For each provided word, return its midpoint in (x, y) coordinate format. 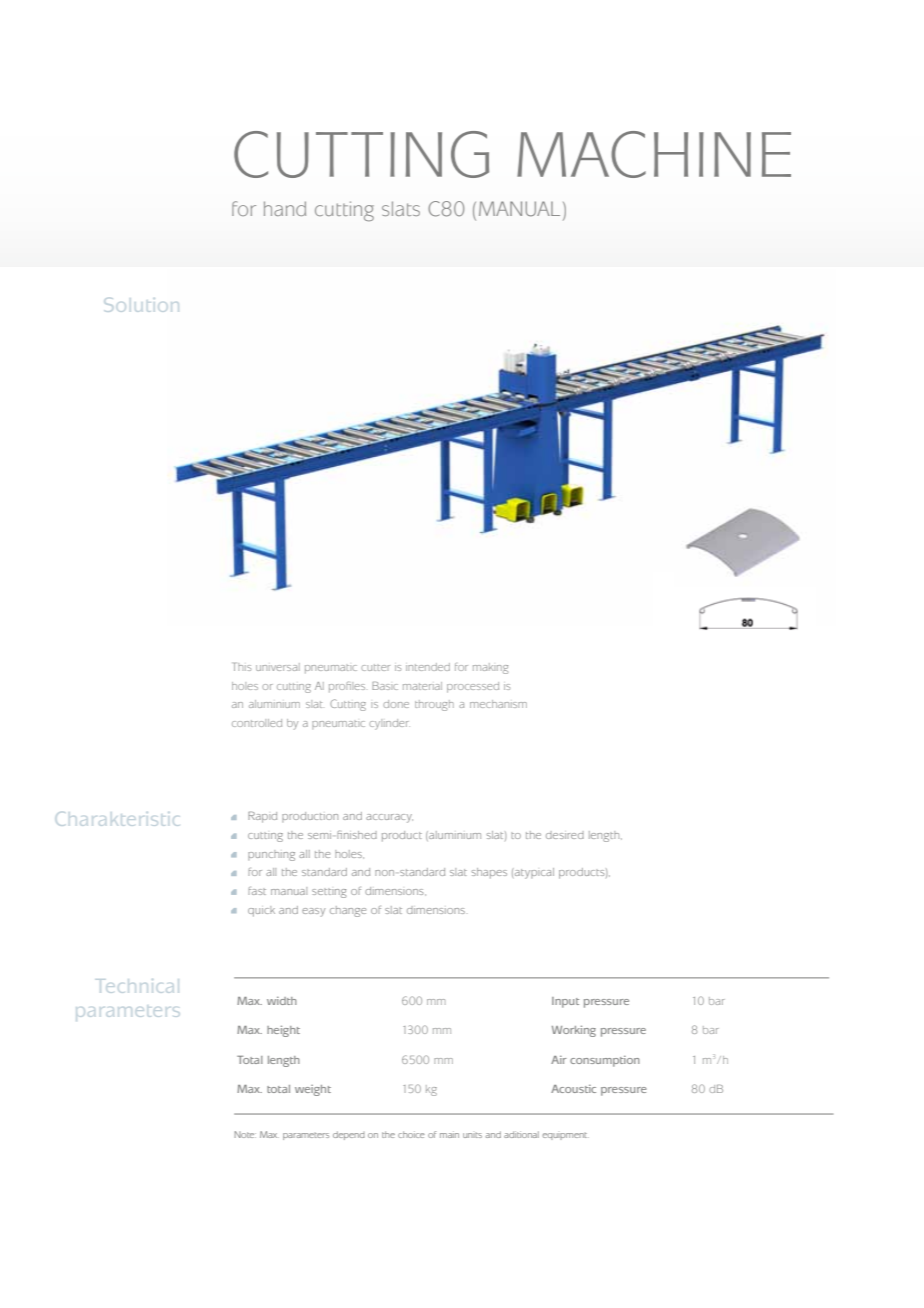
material (422, 686)
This (242, 667)
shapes (489, 873)
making (490, 668)
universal (278, 667)
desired (565, 835)
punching (271, 855)
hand (285, 208)
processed (473, 687)
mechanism (498, 704)
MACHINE (654, 154)
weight (313, 1090)
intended (428, 667)
